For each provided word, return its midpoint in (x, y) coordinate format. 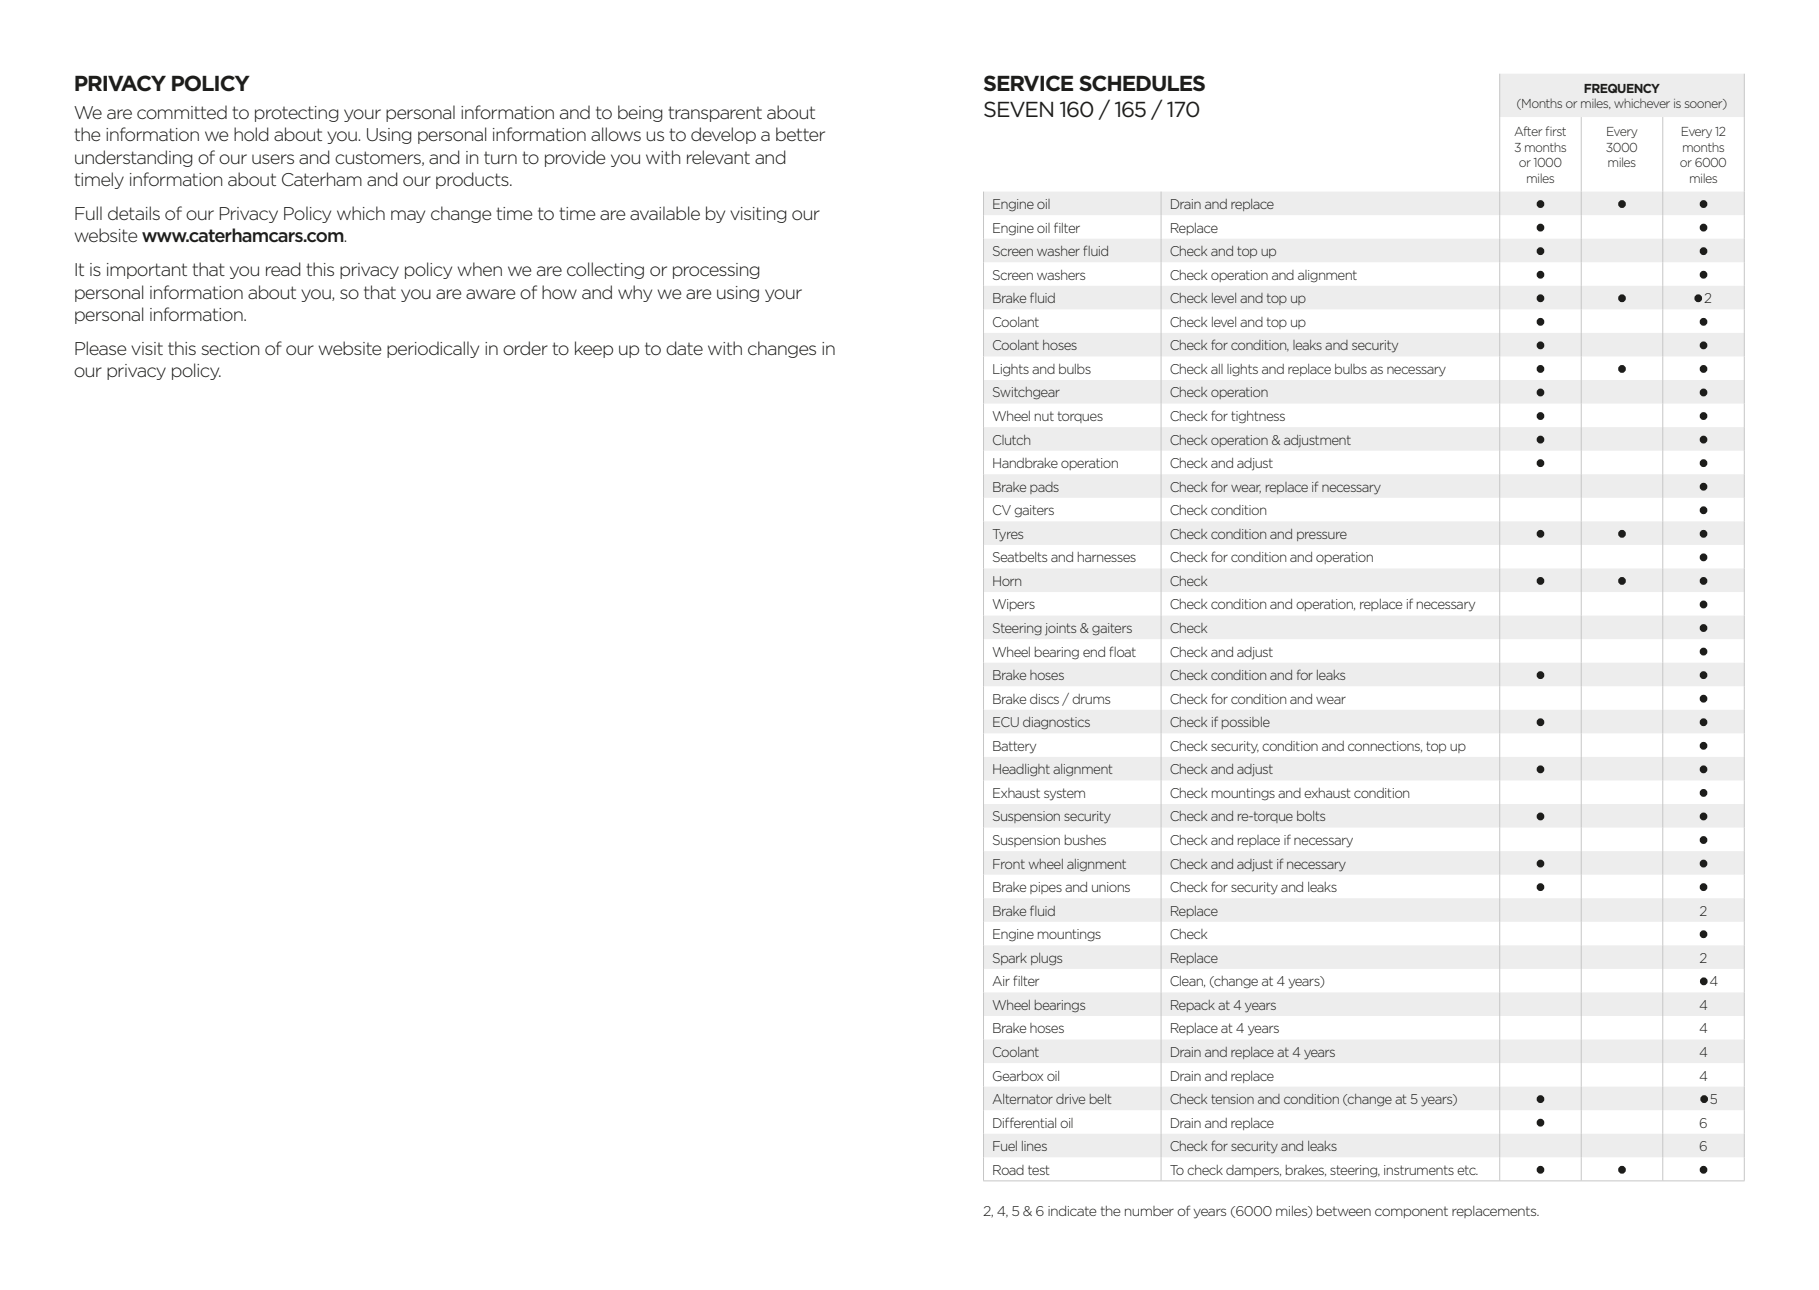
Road (1008, 1170)
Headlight (1021, 770)
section (230, 348)
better (800, 134)
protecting (297, 114)
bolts (1311, 816)
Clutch (1011, 440)
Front (1009, 864)
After (1528, 131)
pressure (1322, 536)
